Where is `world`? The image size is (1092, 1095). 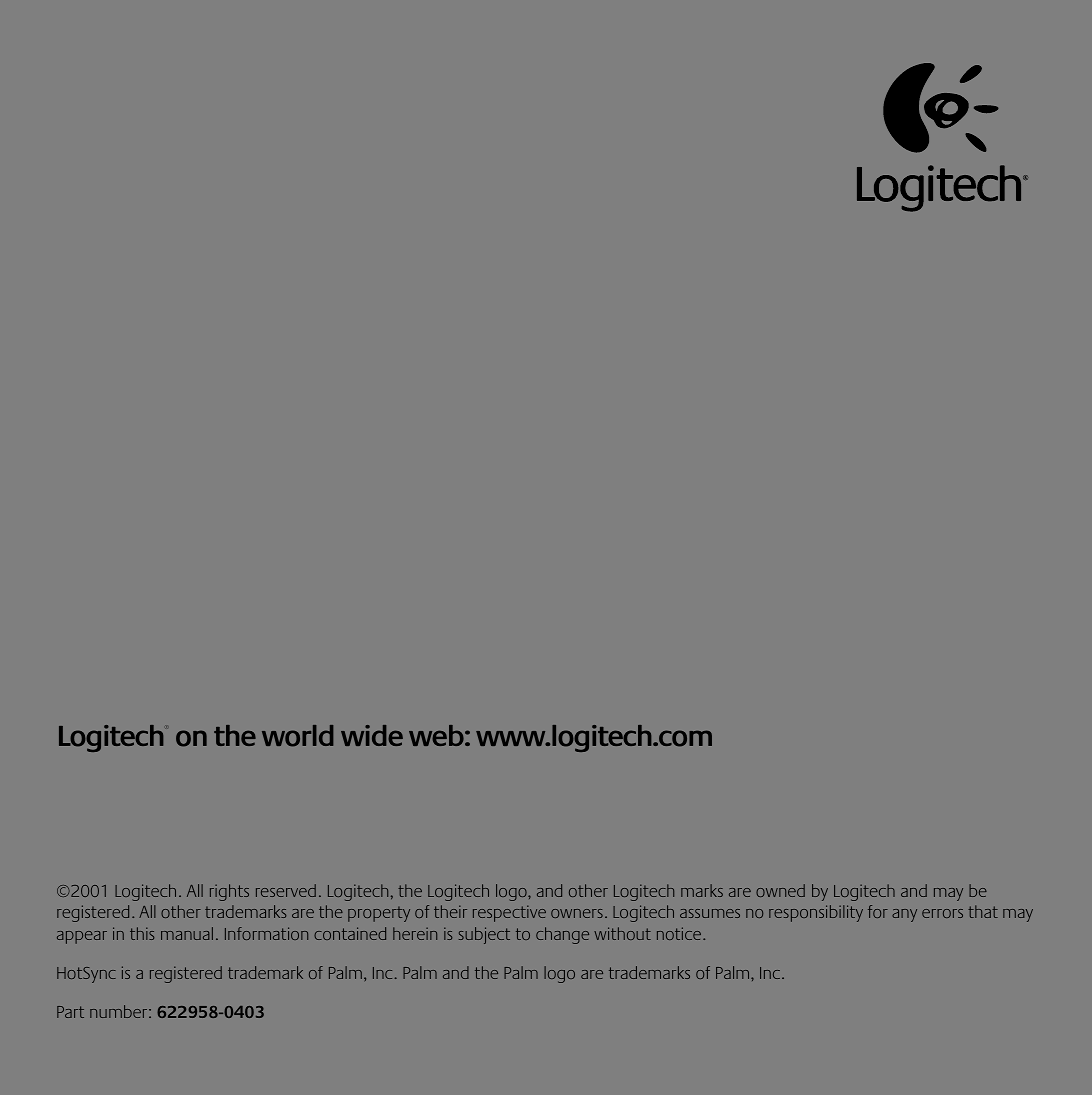 world is located at coordinates (297, 736).
